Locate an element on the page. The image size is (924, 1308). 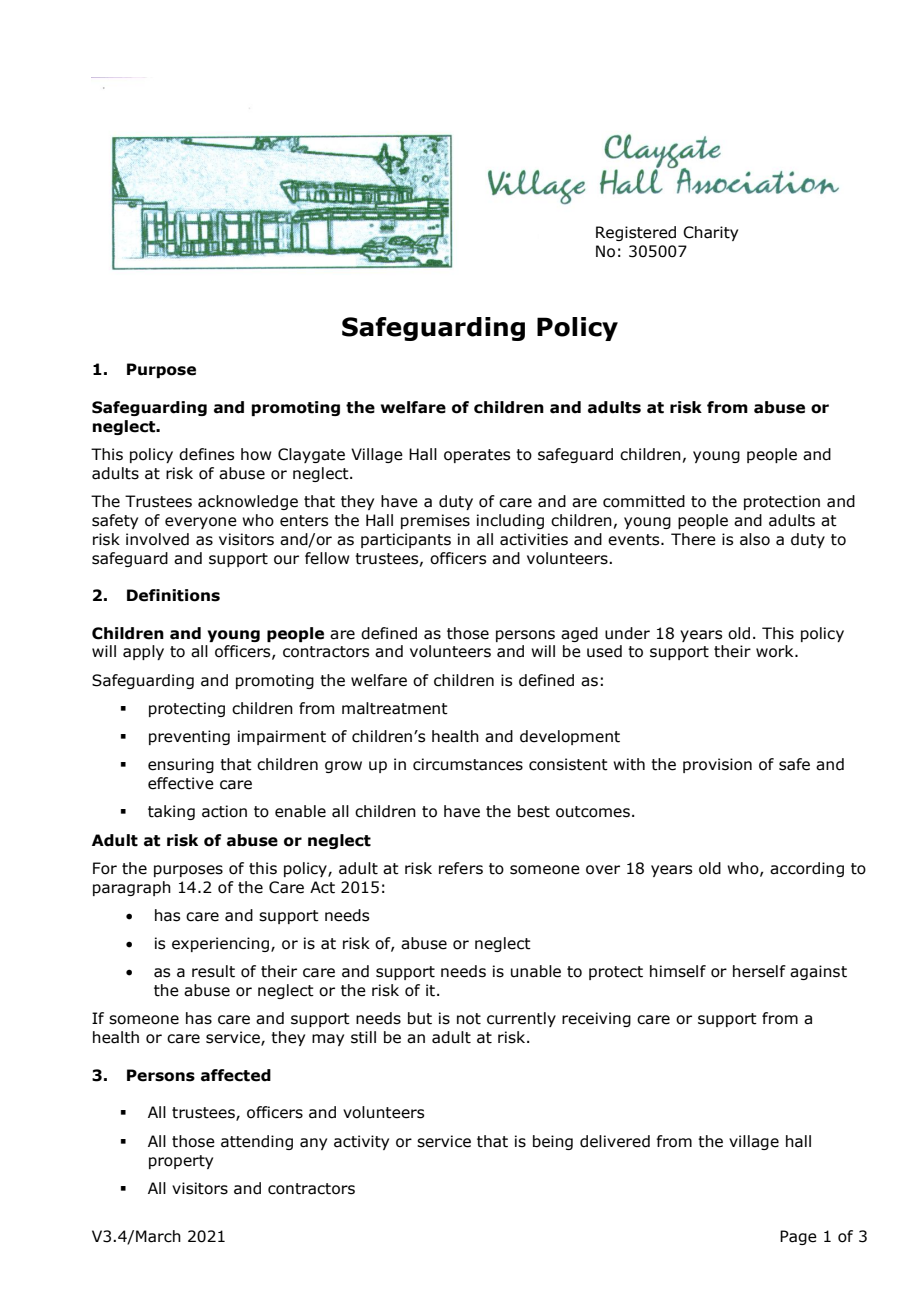
provision is located at coordinates (717, 765).
